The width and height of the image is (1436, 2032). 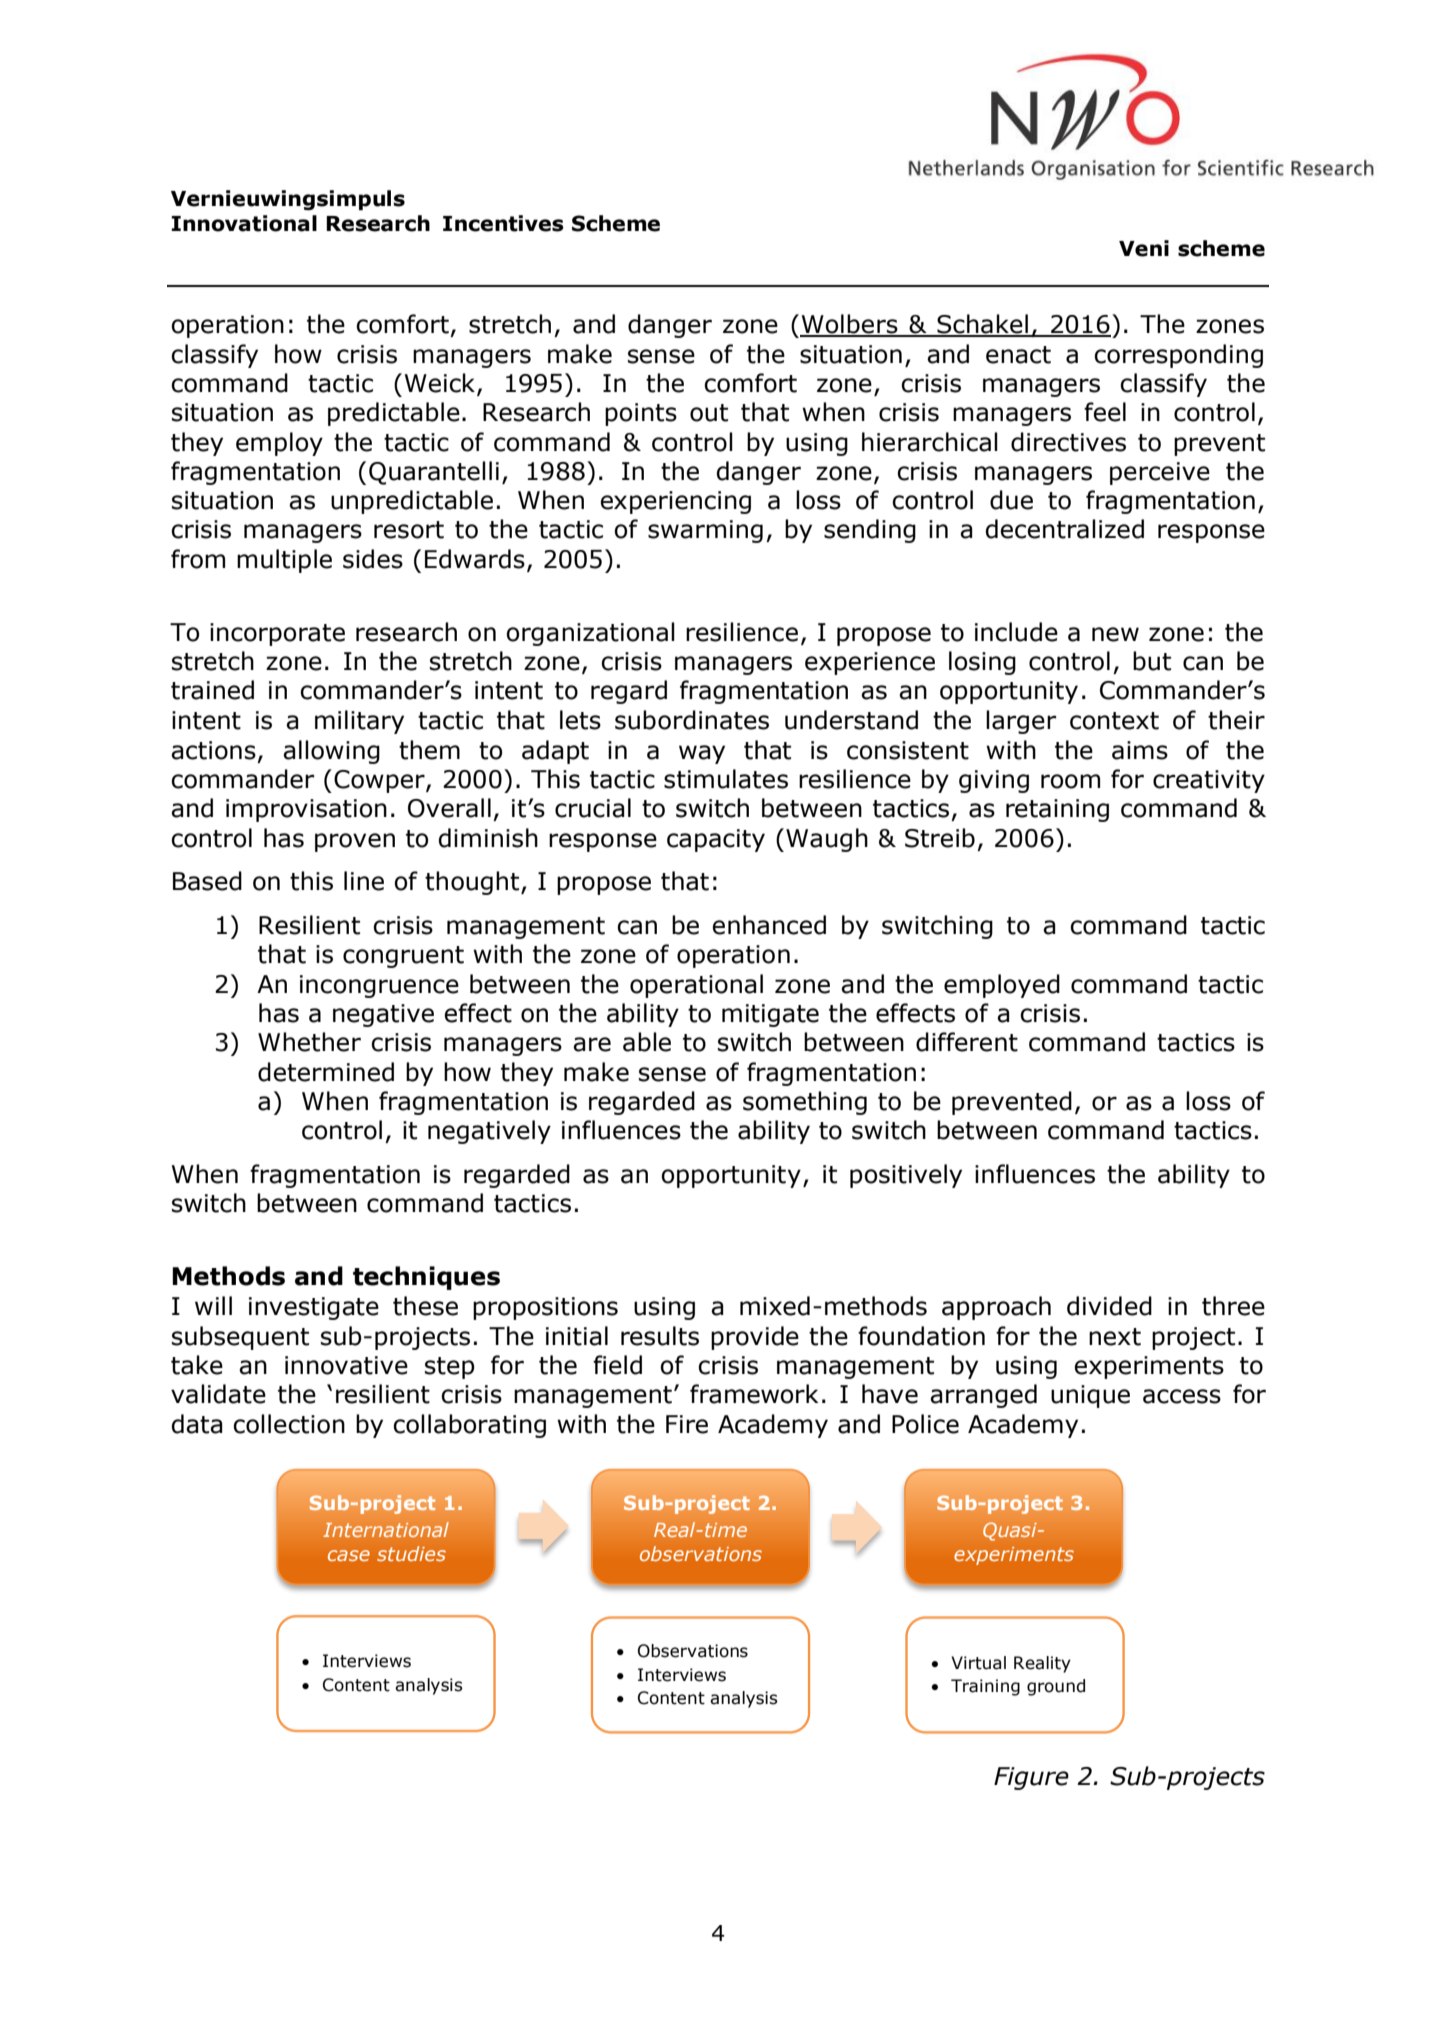 What do you see at coordinates (1144, 248) in the image?
I see `Veni` at bounding box center [1144, 248].
